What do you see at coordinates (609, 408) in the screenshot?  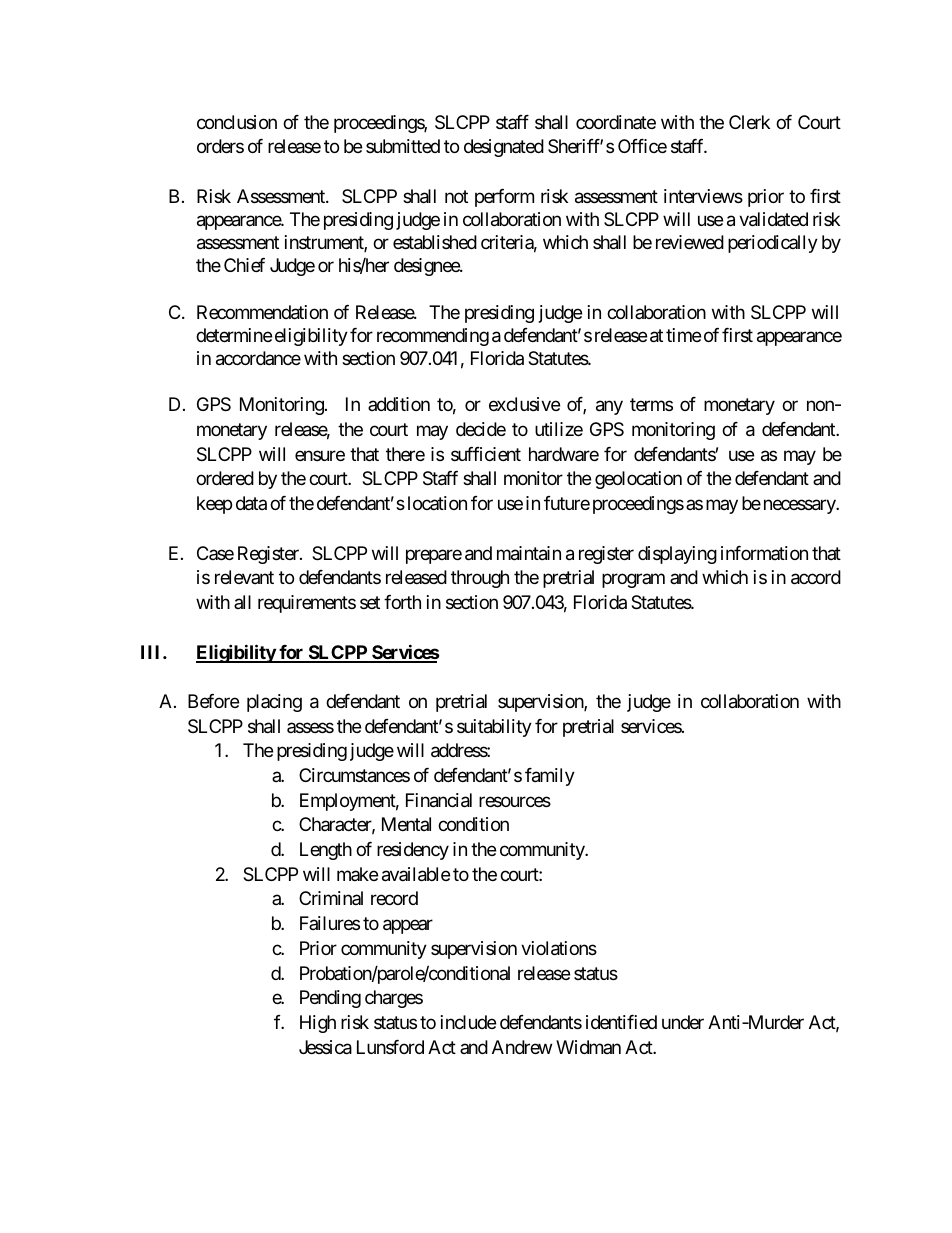 I see `any` at bounding box center [609, 408].
